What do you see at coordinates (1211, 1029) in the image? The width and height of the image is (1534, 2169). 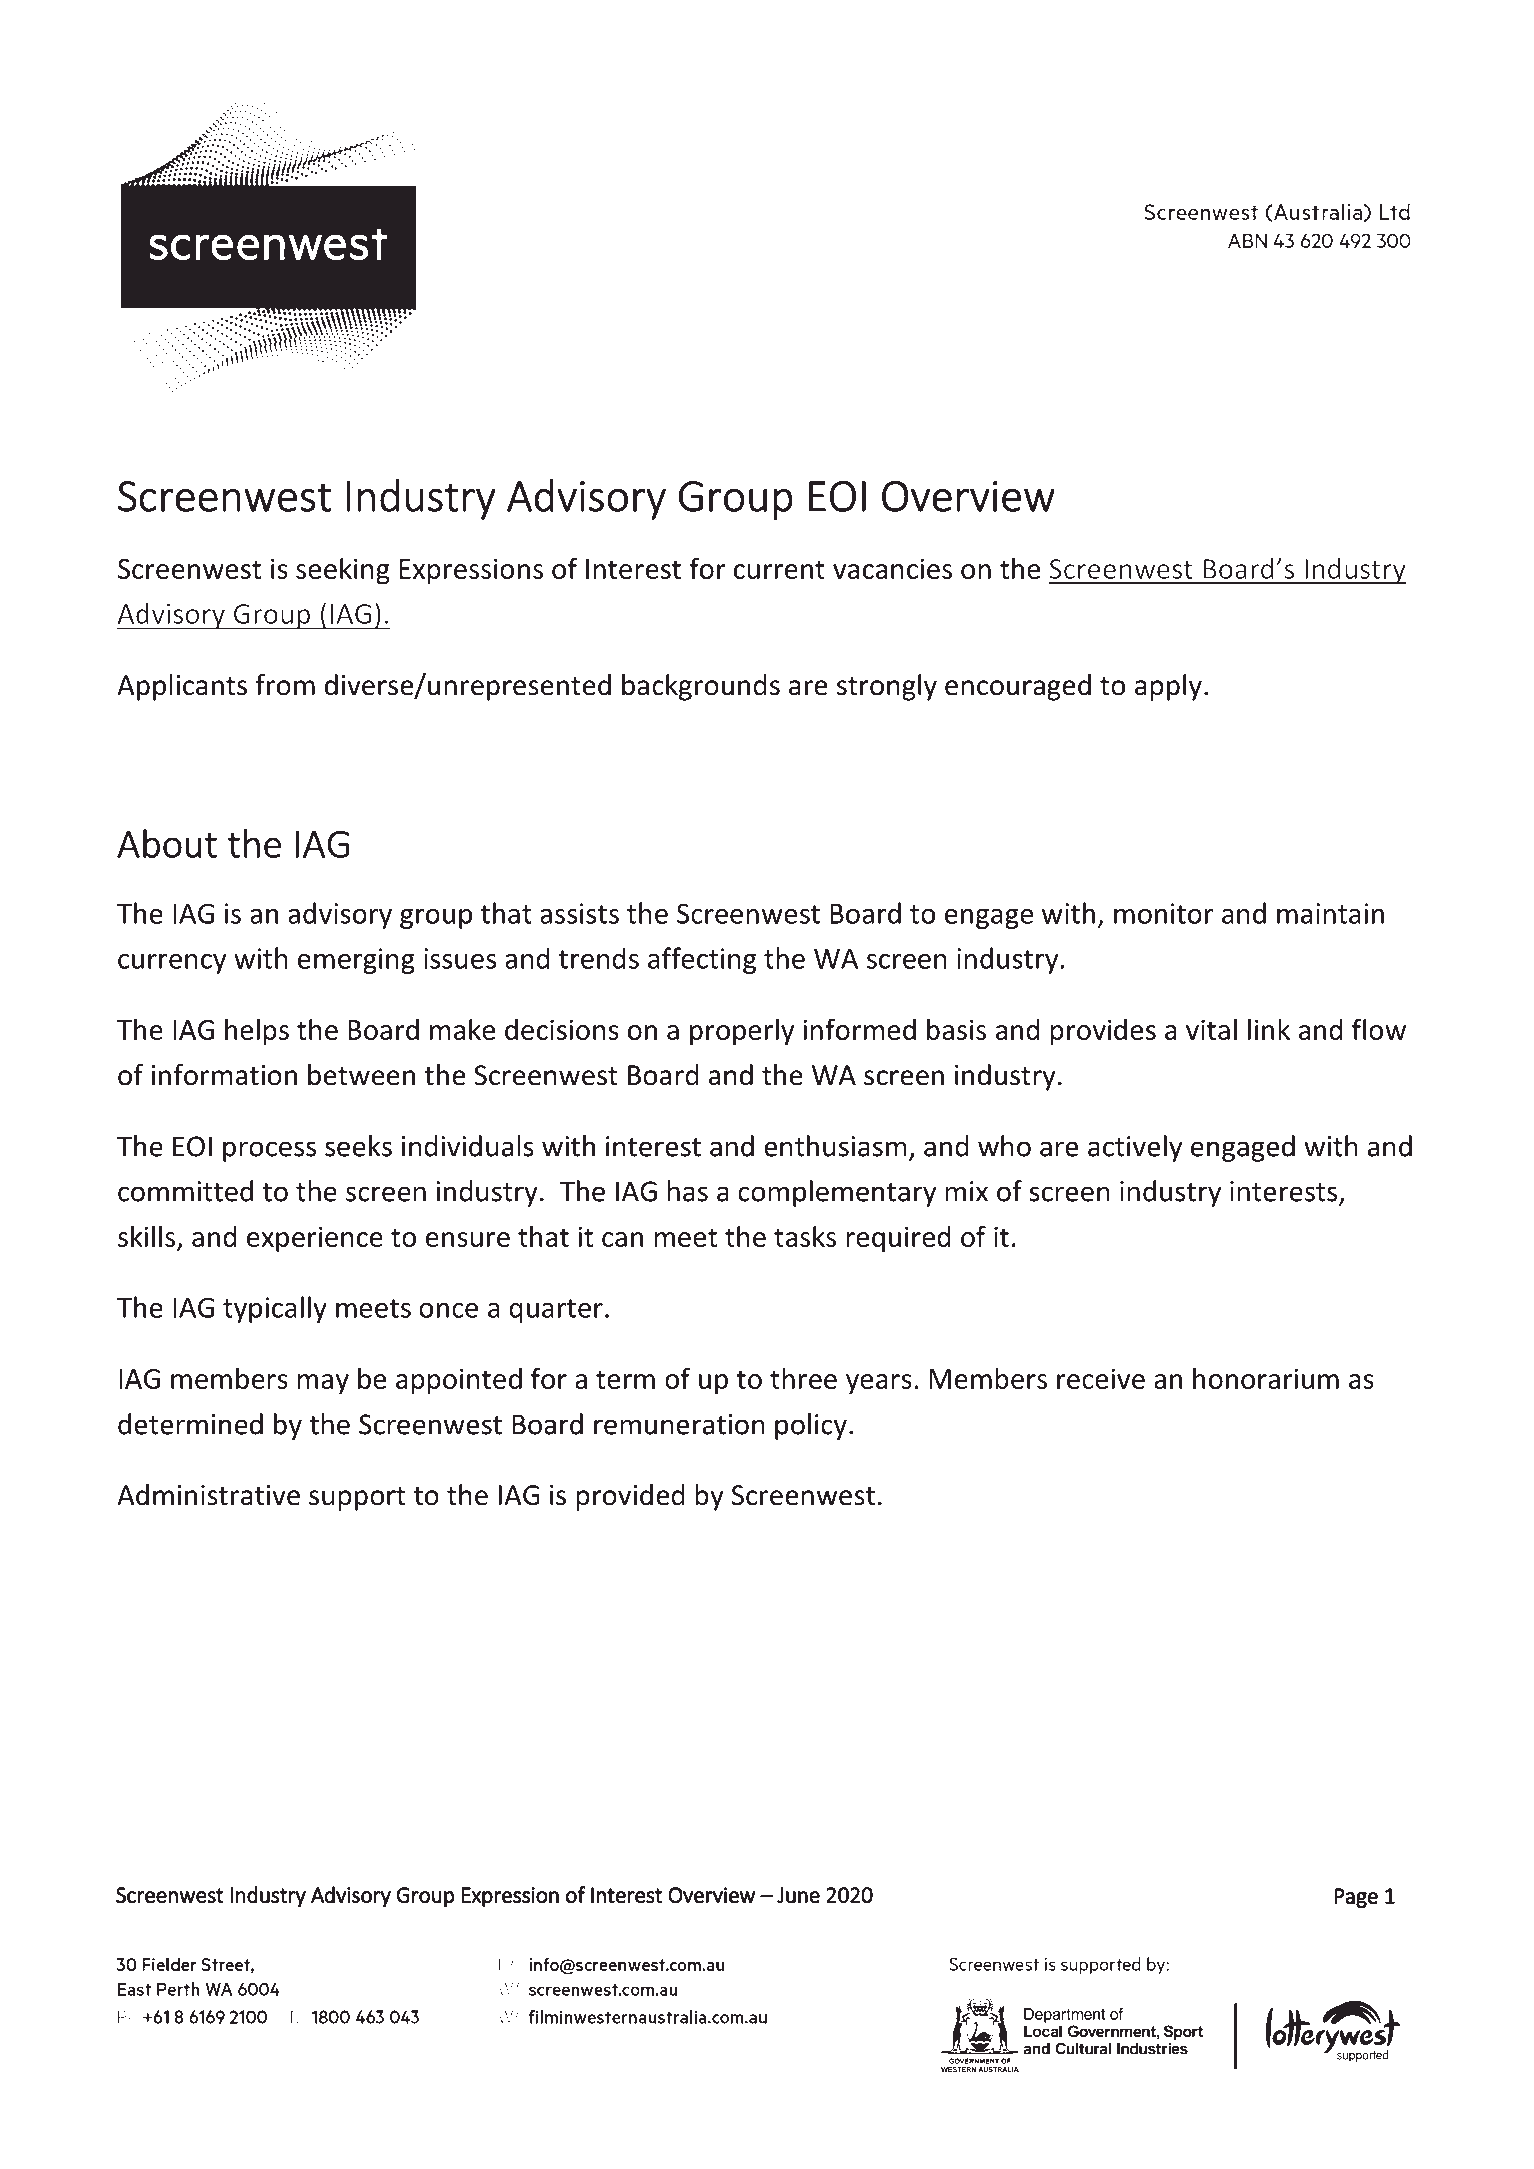 I see `vital` at bounding box center [1211, 1029].
